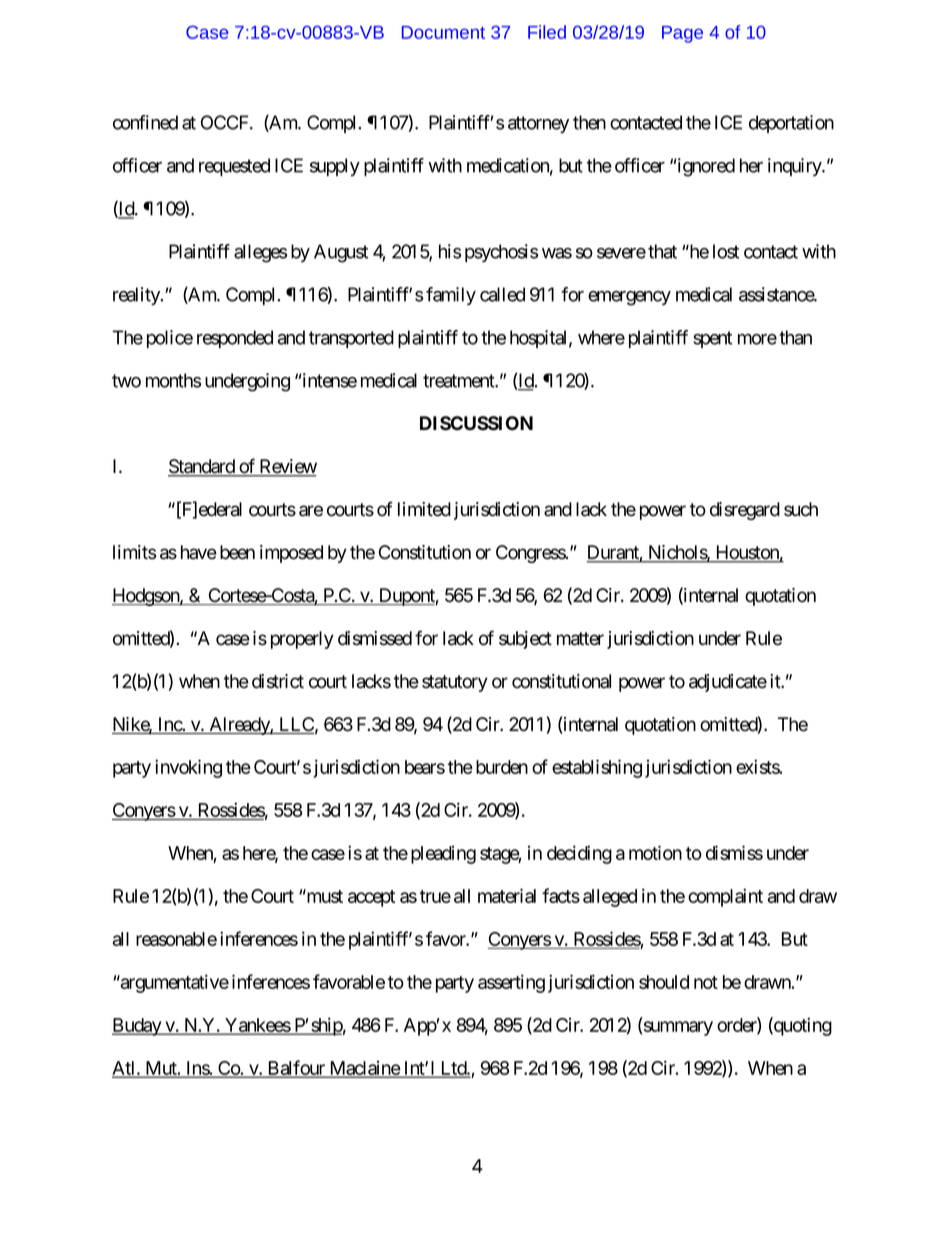 This screenshot has width=952, height=1233. I want to click on responded, so click(235, 339).
